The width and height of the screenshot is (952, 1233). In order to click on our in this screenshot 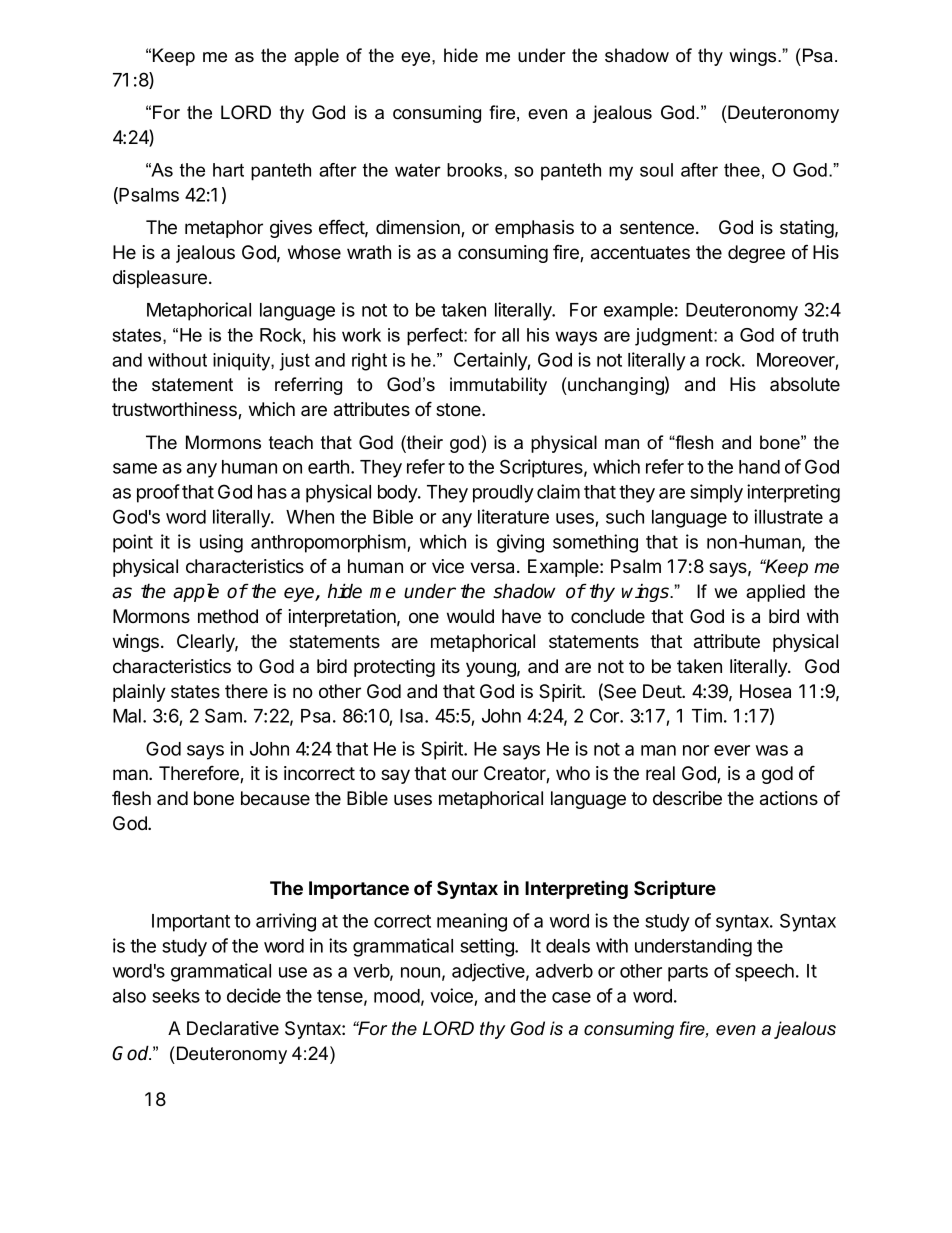, I will do `click(465, 775)`.
